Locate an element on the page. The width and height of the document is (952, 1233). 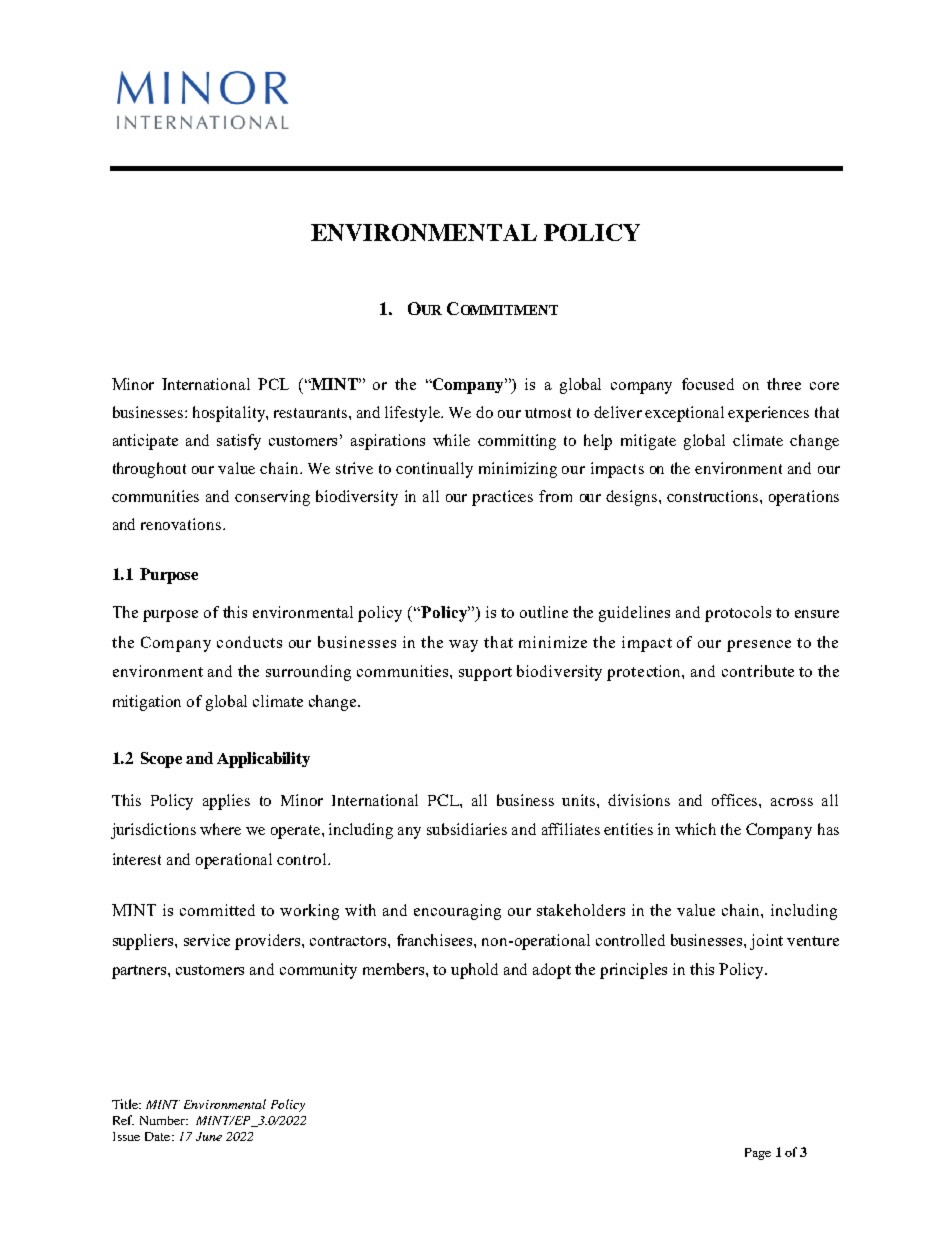
Scope is located at coordinates (161, 760).
